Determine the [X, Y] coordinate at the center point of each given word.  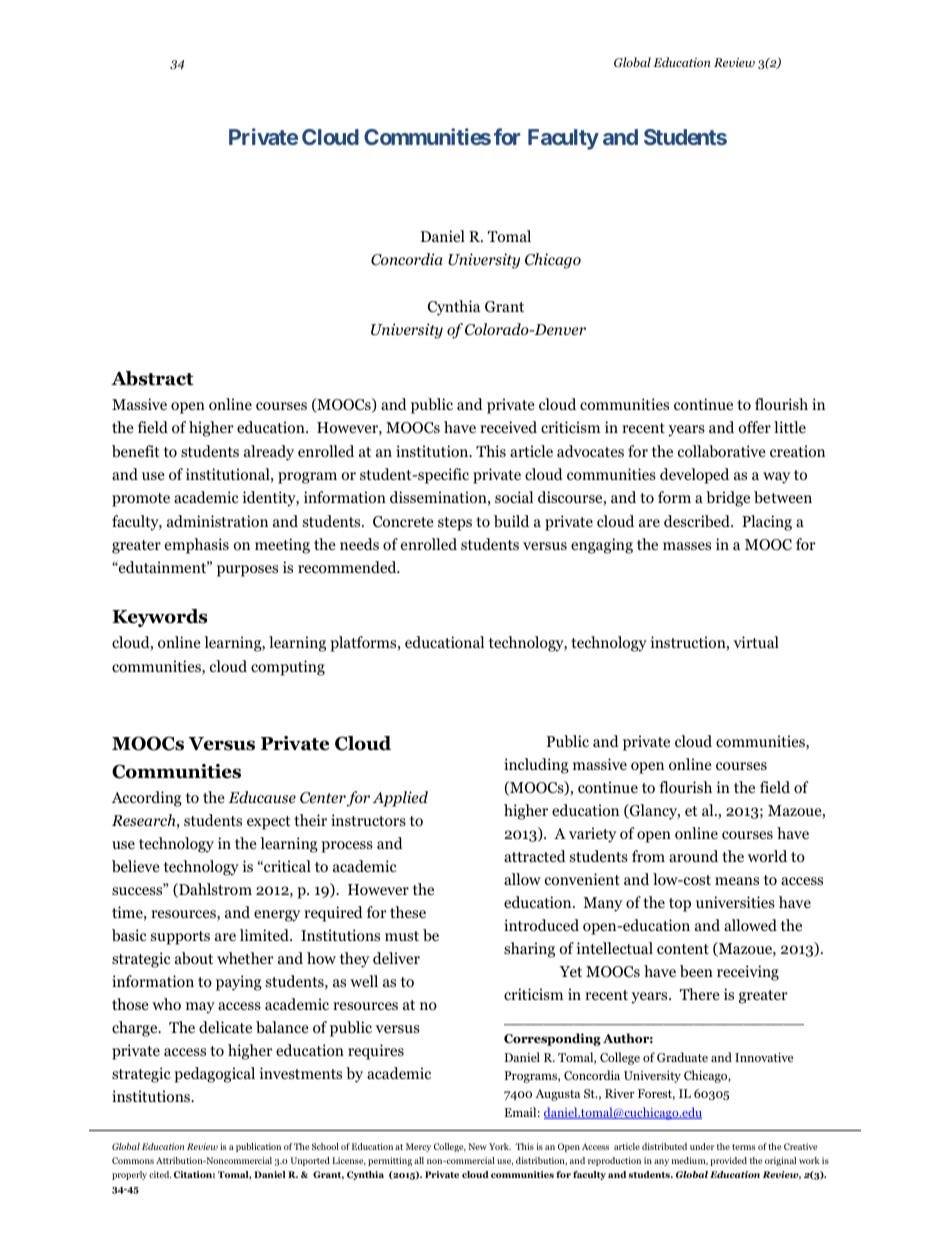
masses [687, 546]
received [508, 427]
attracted [535, 856]
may [200, 1008]
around [693, 856]
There [700, 994]
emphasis [197, 546]
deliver [396, 958]
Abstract [152, 378]
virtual [756, 642]
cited [160, 1174]
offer [754, 427]
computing [288, 668]
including [536, 766]
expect [269, 823]
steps [455, 524]
